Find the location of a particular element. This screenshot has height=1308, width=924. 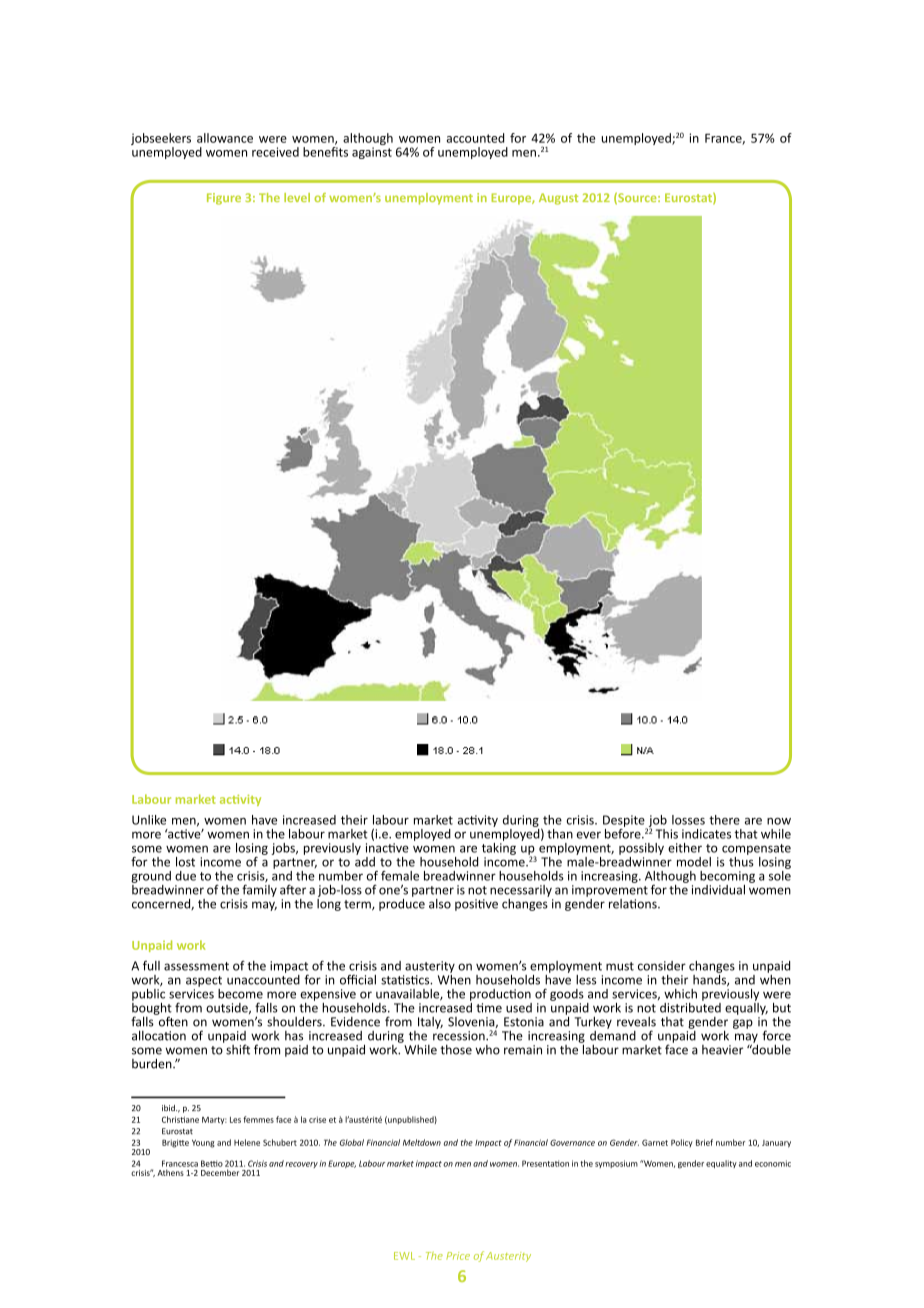

against is located at coordinates (372, 153).
